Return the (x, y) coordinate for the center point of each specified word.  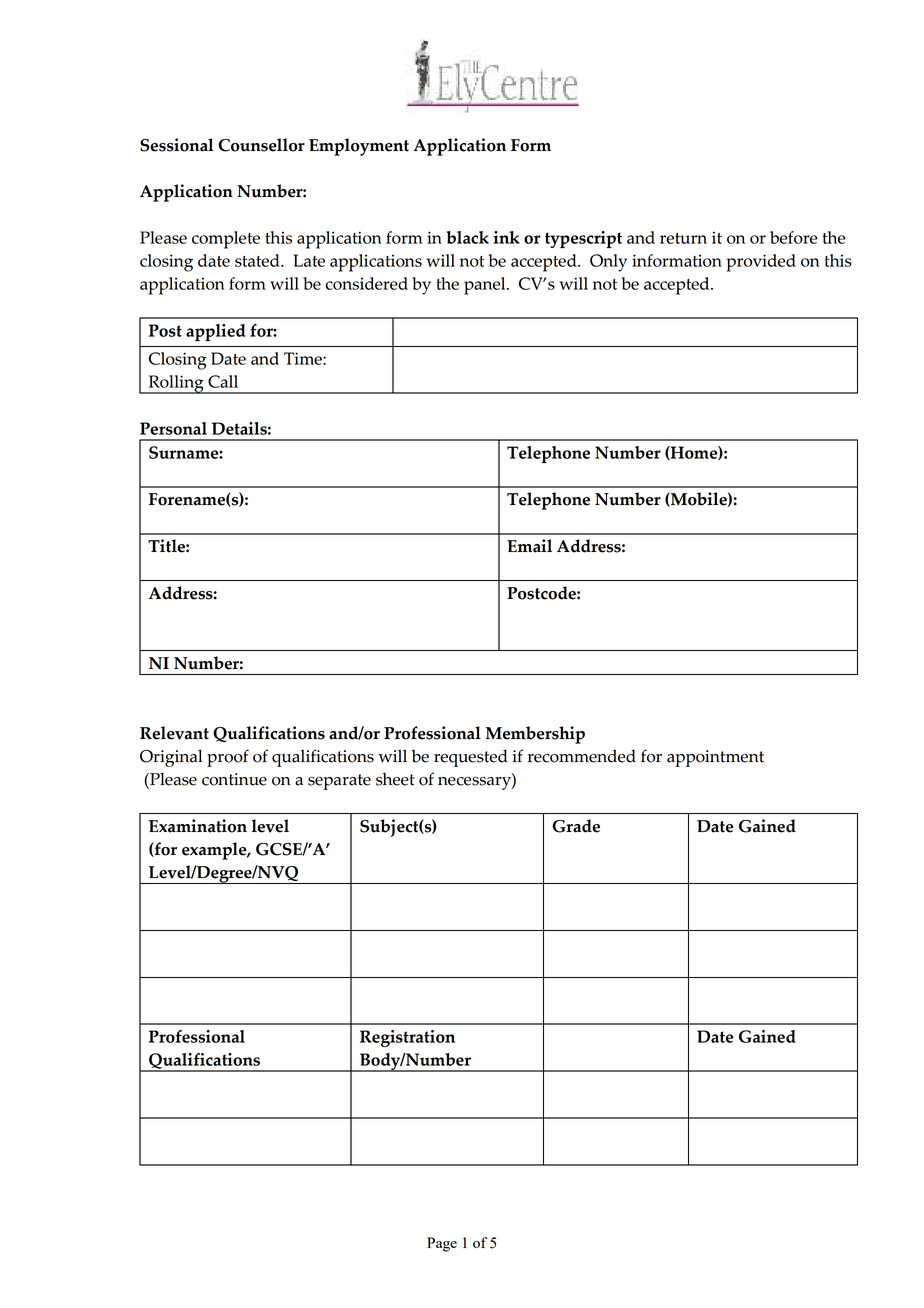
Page (442, 1244)
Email (529, 546)
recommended (582, 756)
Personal (173, 428)
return (683, 238)
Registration (407, 1038)
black (467, 237)
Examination (198, 826)
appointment (715, 758)
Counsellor (261, 145)
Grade (576, 826)
